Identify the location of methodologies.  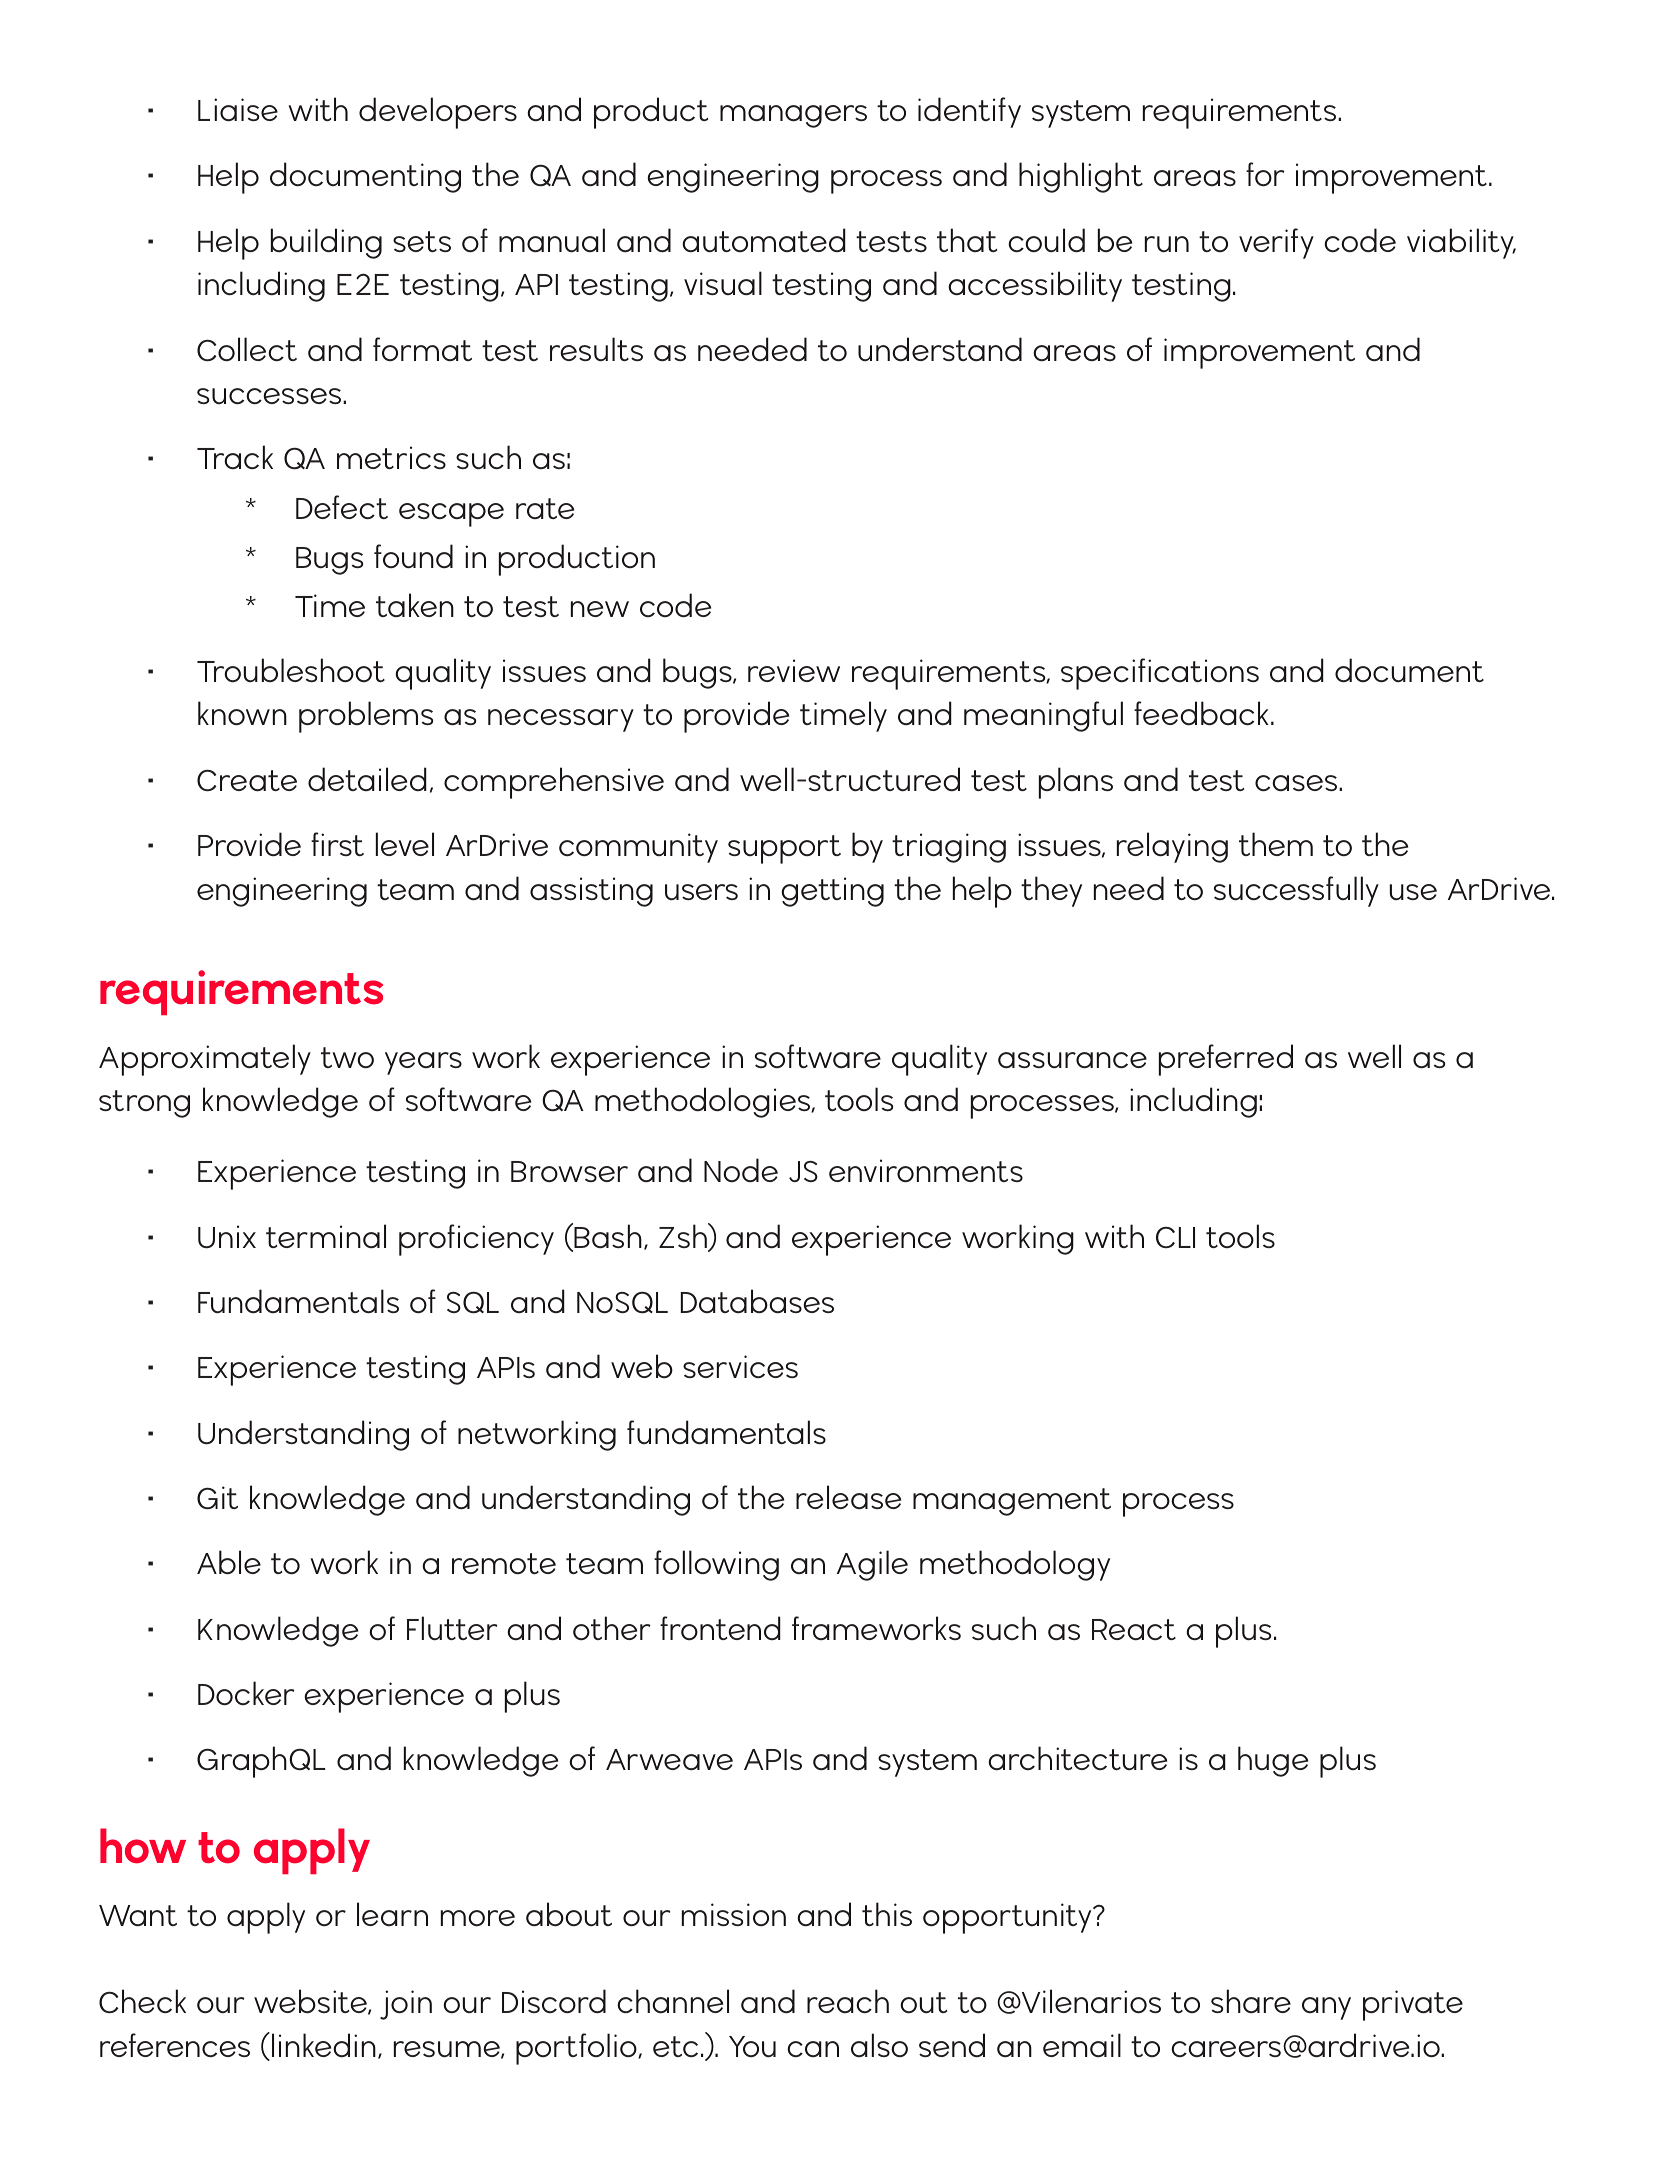
(704, 1102).
